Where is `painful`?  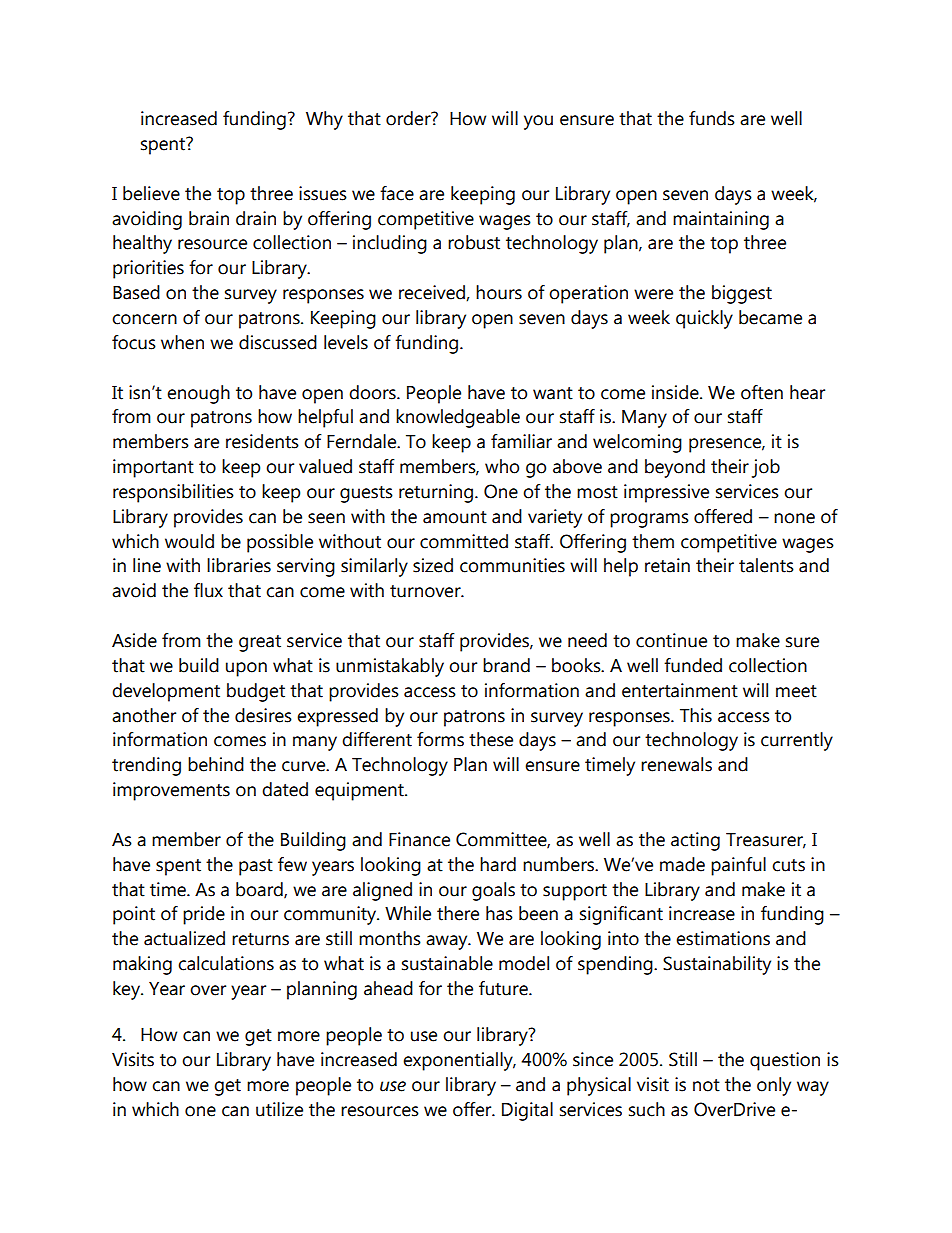 painful is located at coordinates (738, 866).
